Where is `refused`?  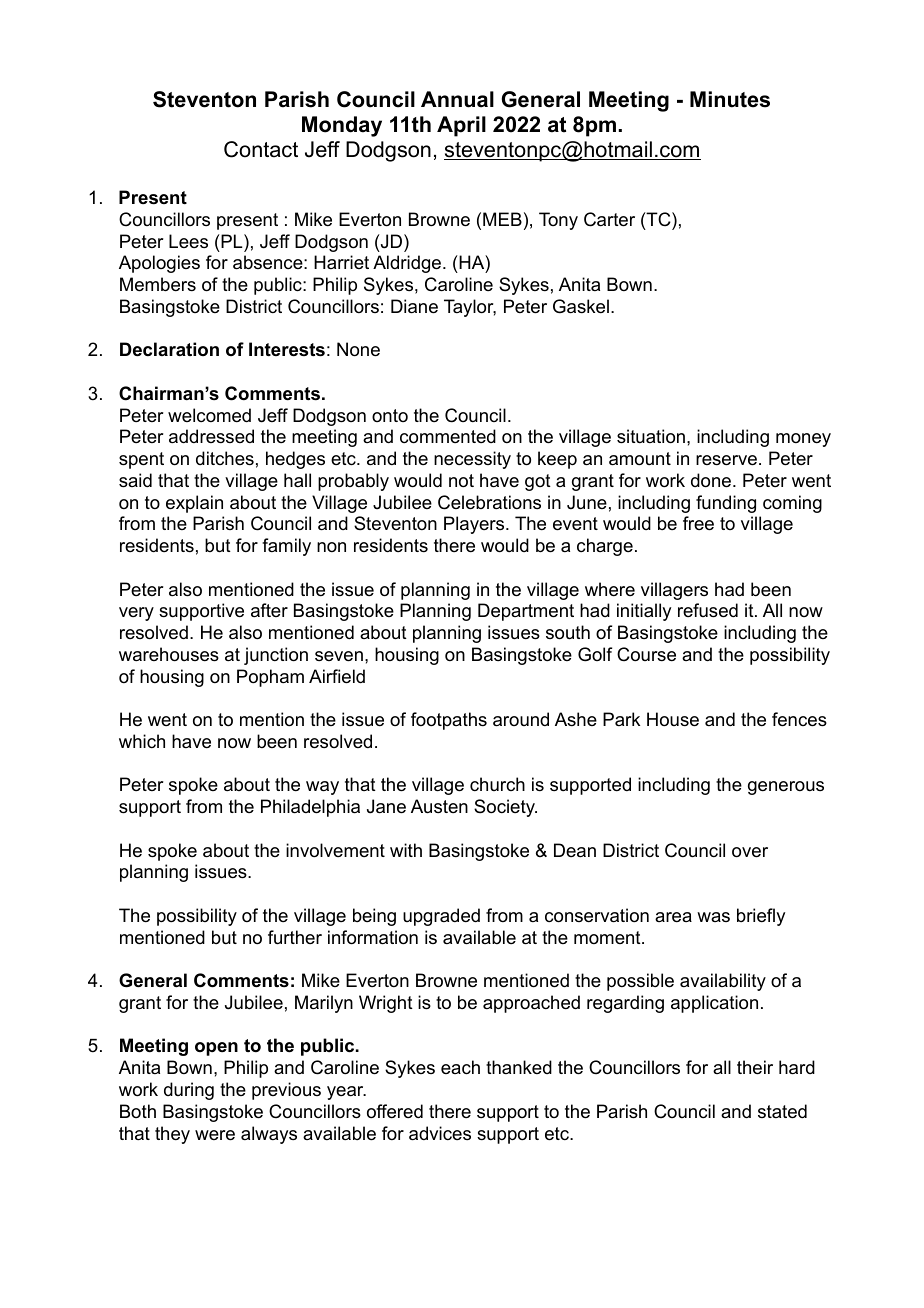 refused is located at coordinates (708, 610).
